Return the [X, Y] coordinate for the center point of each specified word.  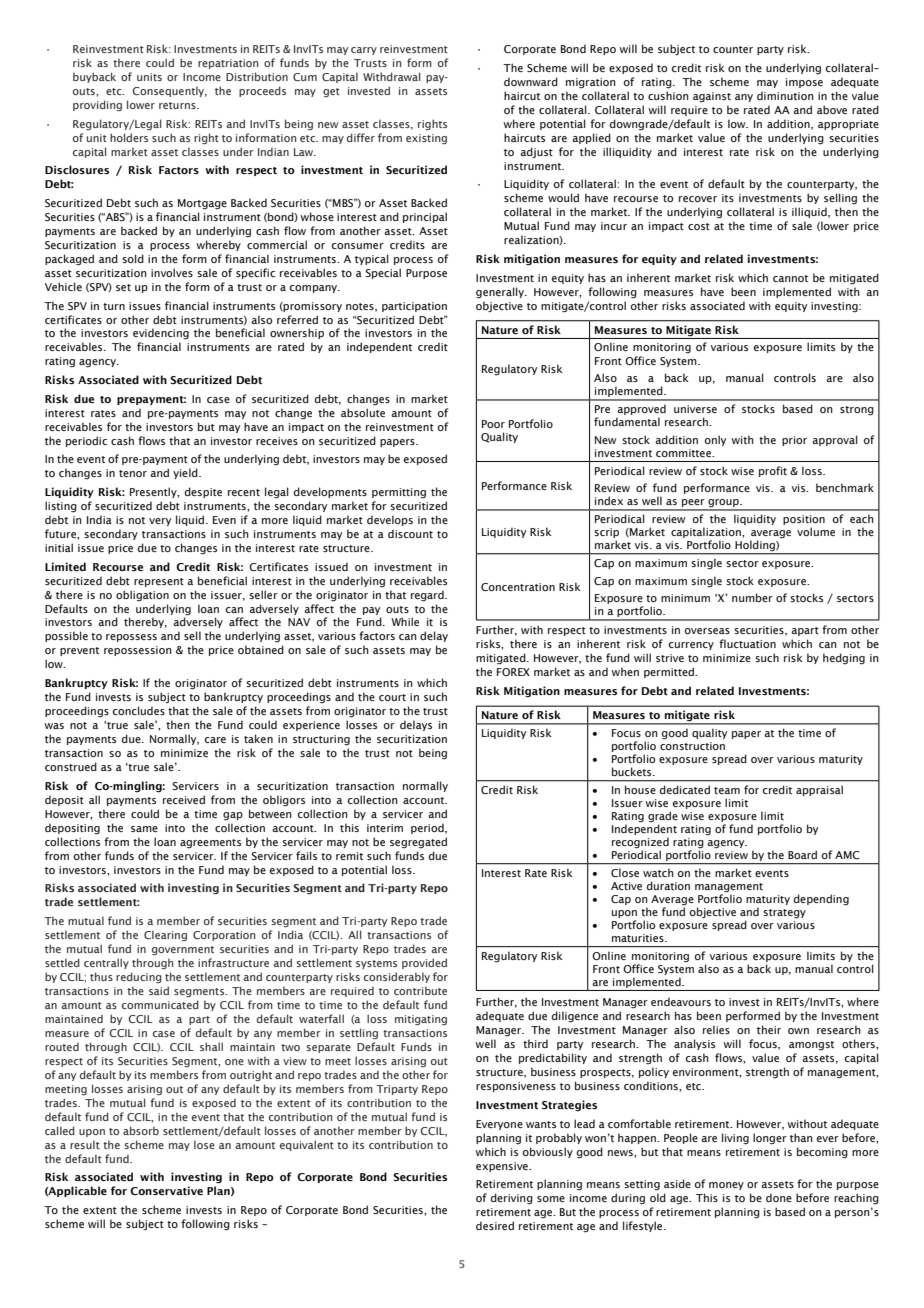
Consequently [170, 91]
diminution [785, 95]
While [405, 621]
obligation [142, 596]
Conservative [166, 1190]
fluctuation [747, 643]
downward [531, 81]
